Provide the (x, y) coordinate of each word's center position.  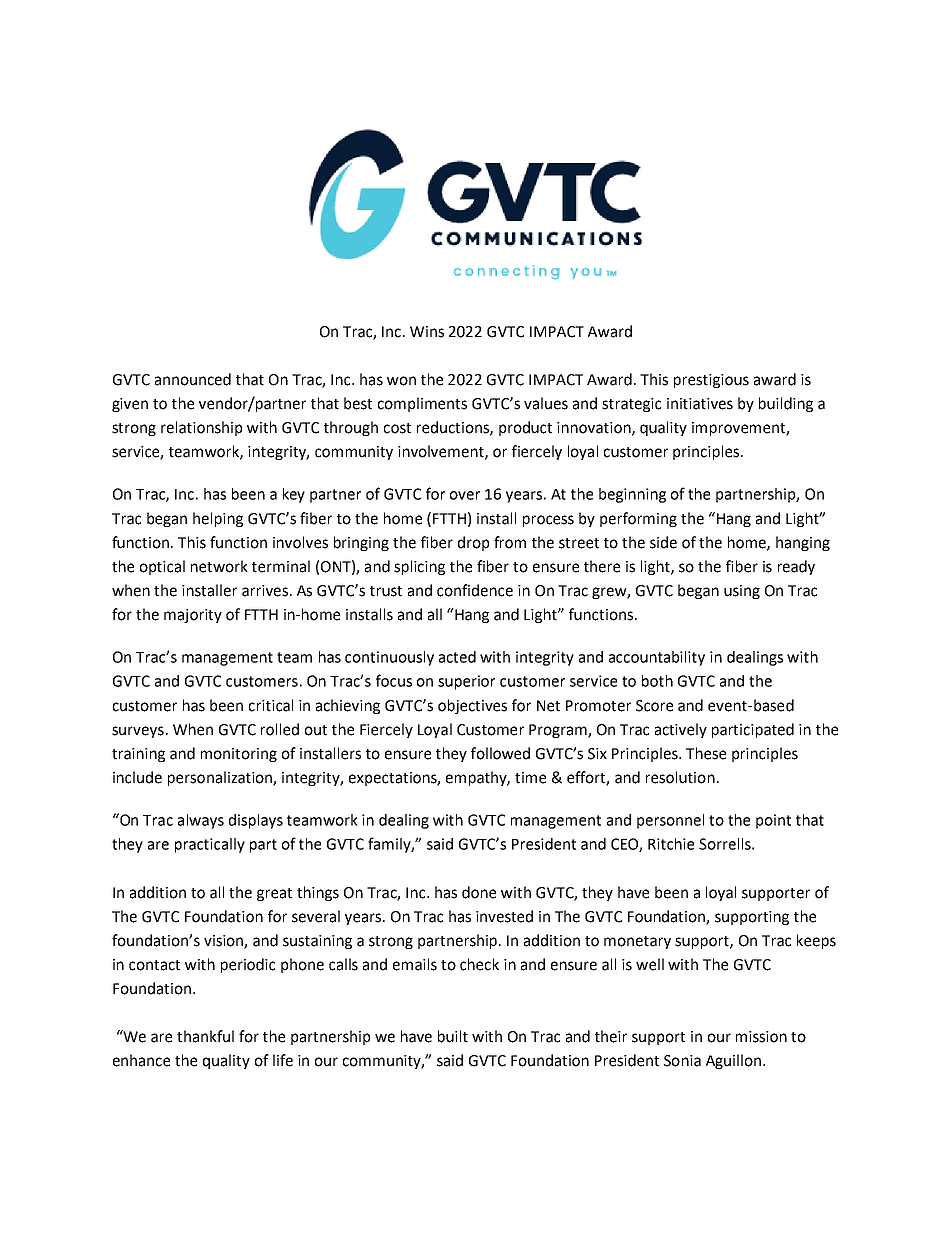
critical (271, 705)
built (453, 1036)
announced (193, 379)
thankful (205, 1036)
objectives (472, 706)
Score (654, 706)
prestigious (711, 381)
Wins (427, 332)
